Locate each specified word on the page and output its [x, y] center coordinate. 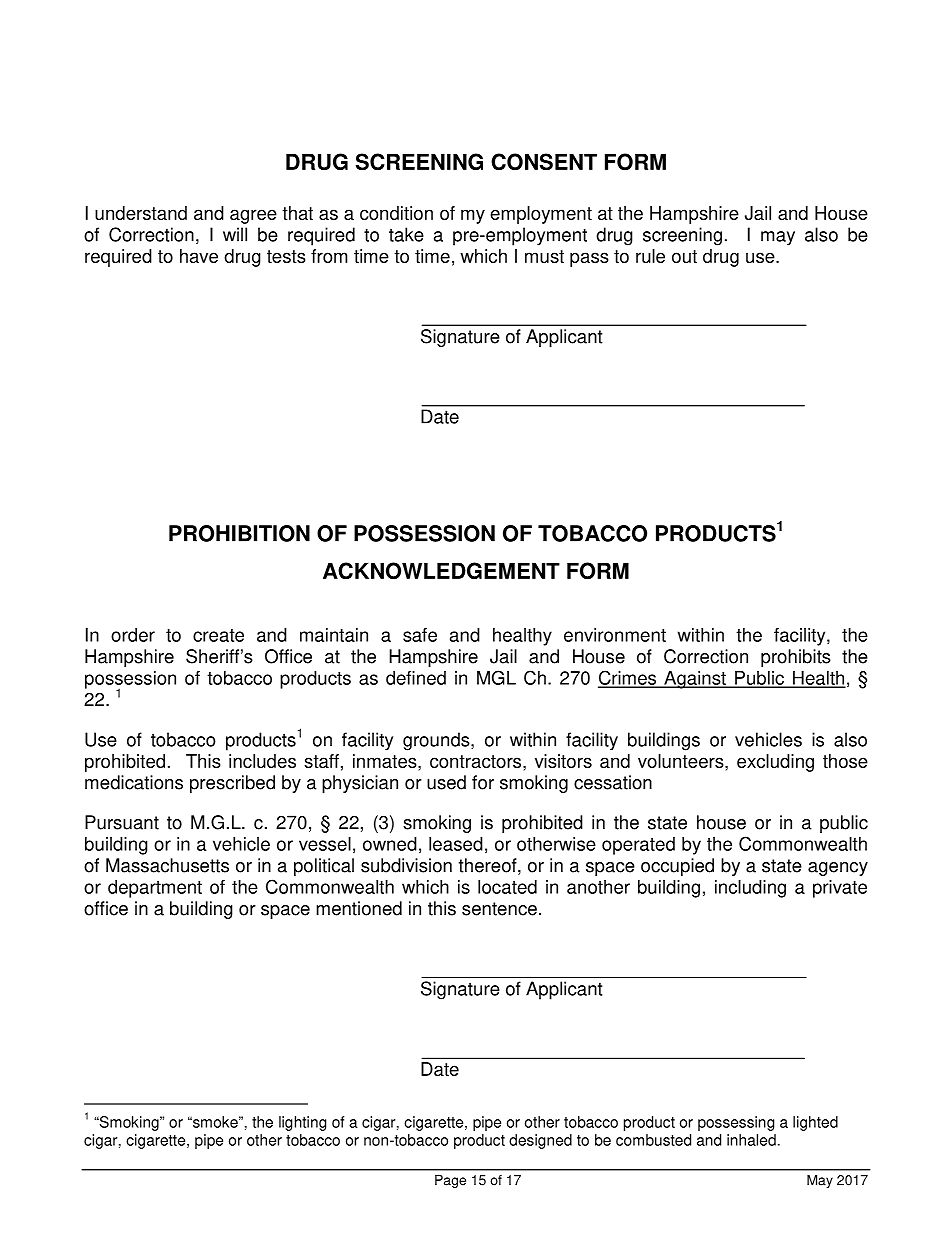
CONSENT [544, 162]
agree [253, 216]
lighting [302, 1123]
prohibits [796, 658]
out [684, 256]
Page [450, 1181]
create [218, 635]
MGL [496, 677]
